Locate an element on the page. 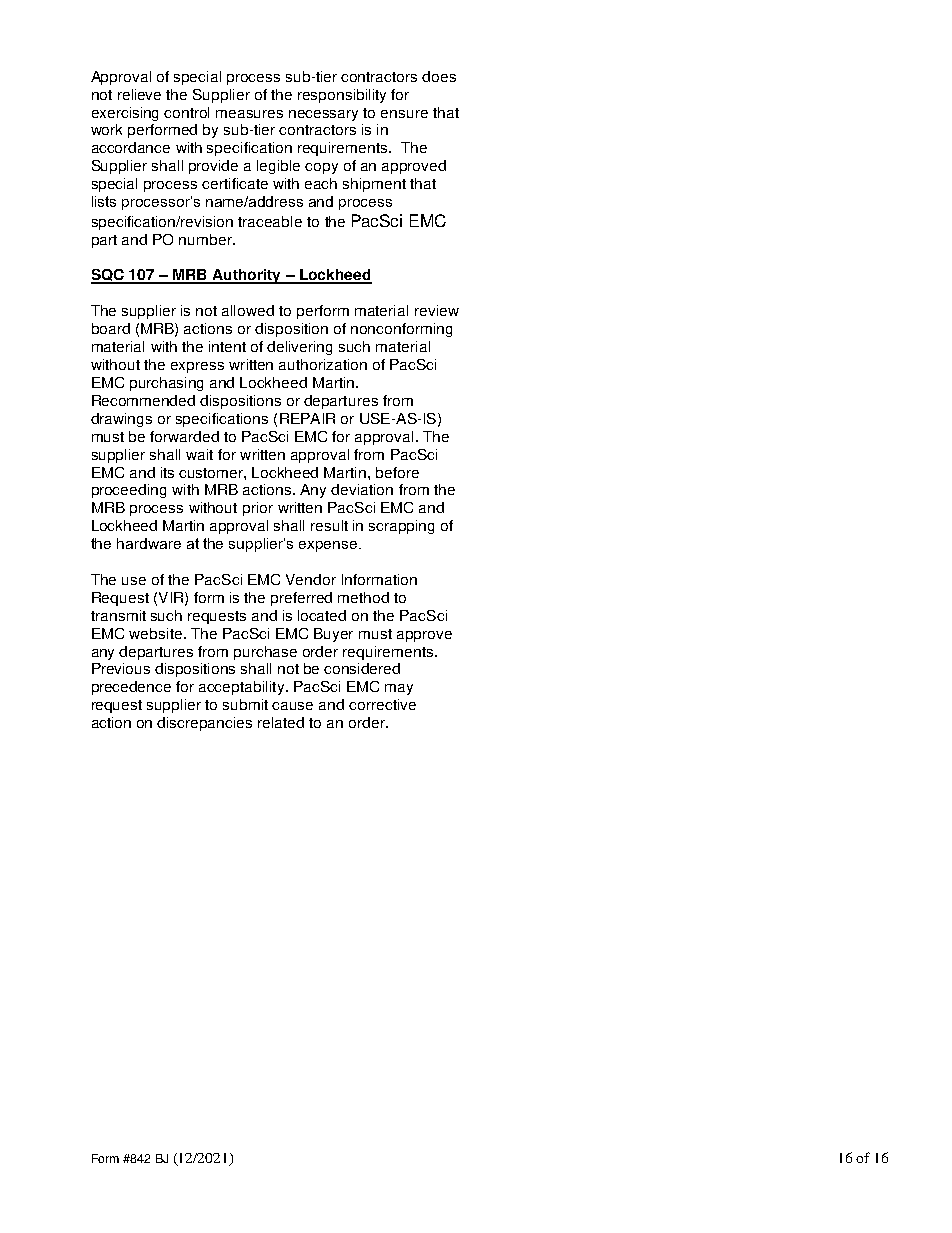  related is located at coordinates (281, 722).
